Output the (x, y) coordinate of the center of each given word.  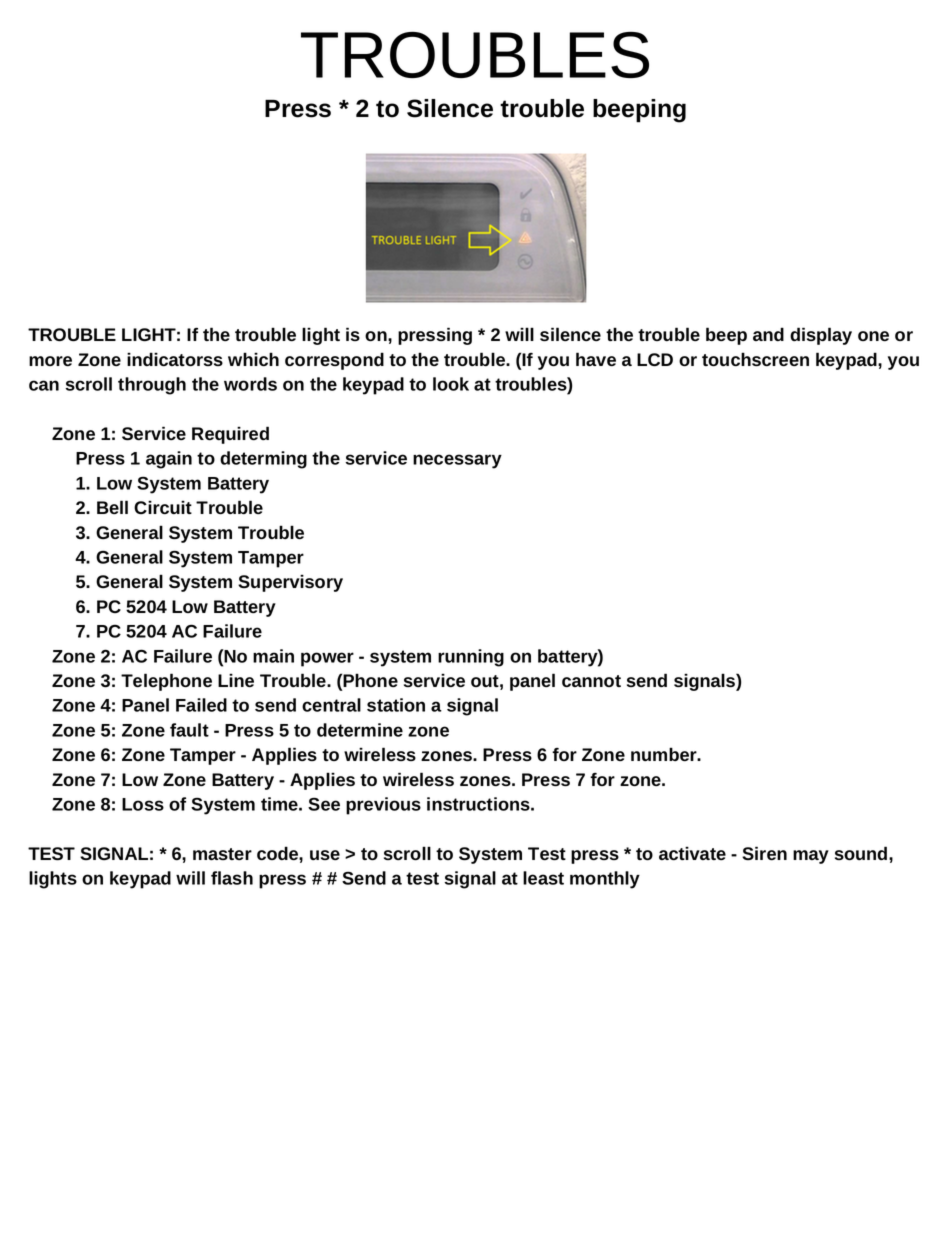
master (222, 854)
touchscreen (755, 359)
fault (189, 730)
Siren (764, 853)
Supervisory (290, 583)
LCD (655, 360)
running (471, 658)
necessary (457, 461)
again (169, 460)
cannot (591, 681)
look (451, 384)
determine (360, 730)
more (50, 361)
